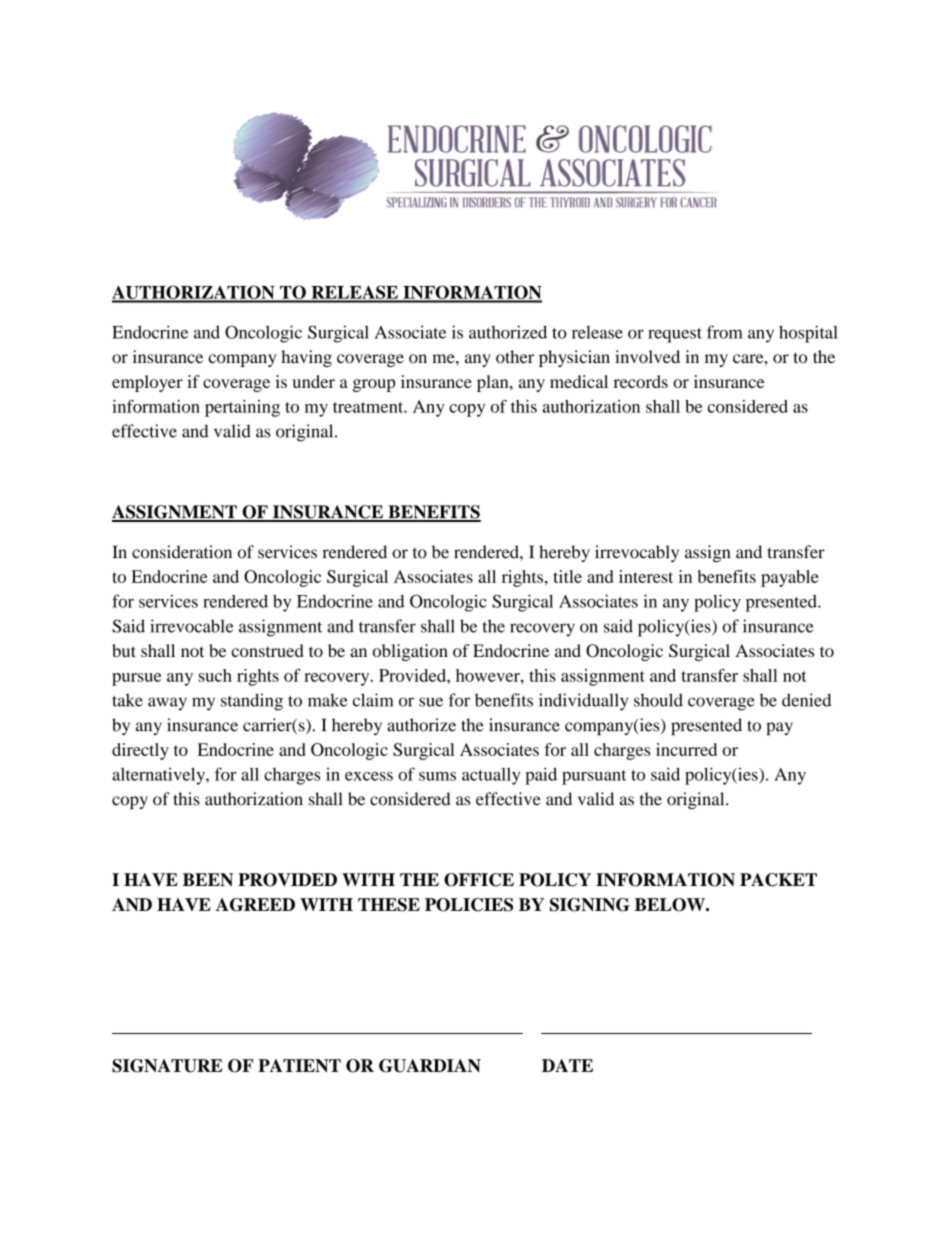 This screenshot has height=1233, width=952. Describe the element at coordinates (725, 332) in the screenshot. I see `from` at that location.
